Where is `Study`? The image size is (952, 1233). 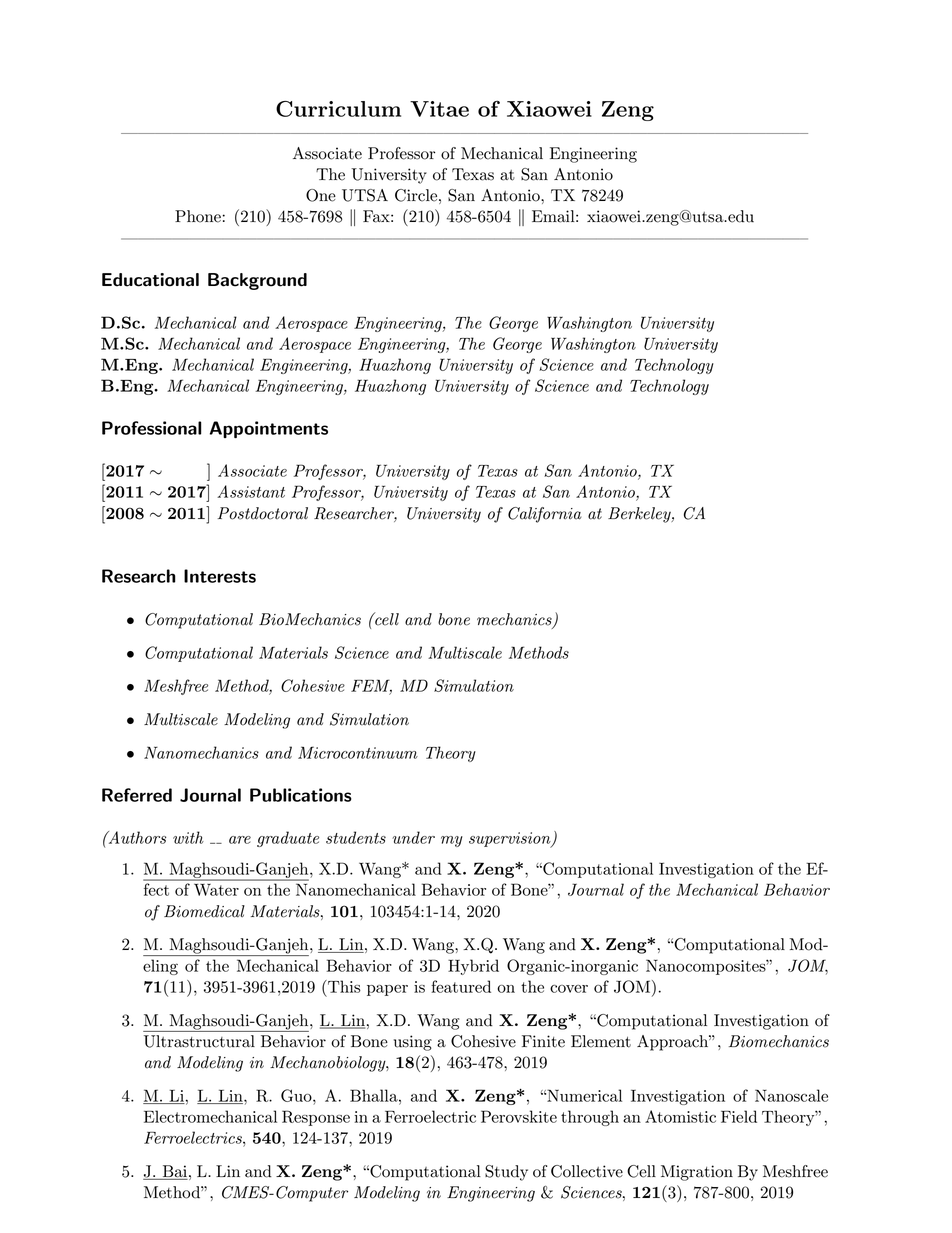 Study is located at coordinates (506, 1173).
